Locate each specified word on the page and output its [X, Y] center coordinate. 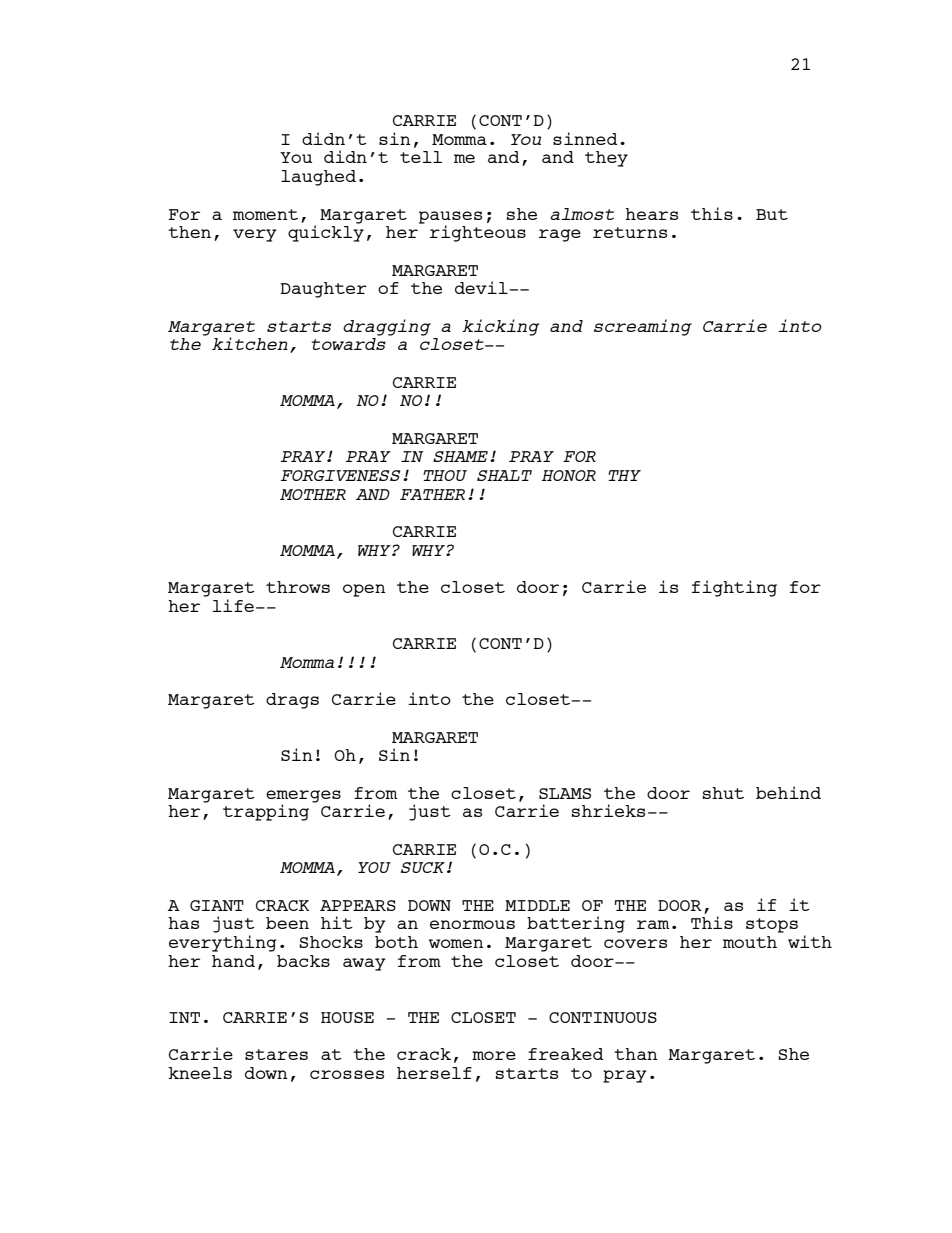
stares [276, 1054]
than [636, 1054]
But [772, 214]
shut [723, 793]
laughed [318, 178]
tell [421, 157]
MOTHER [313, 494]
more [494, 1055]
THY [624, 475]
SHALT [504, 475]
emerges [303, 797]
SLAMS [565, 793]
